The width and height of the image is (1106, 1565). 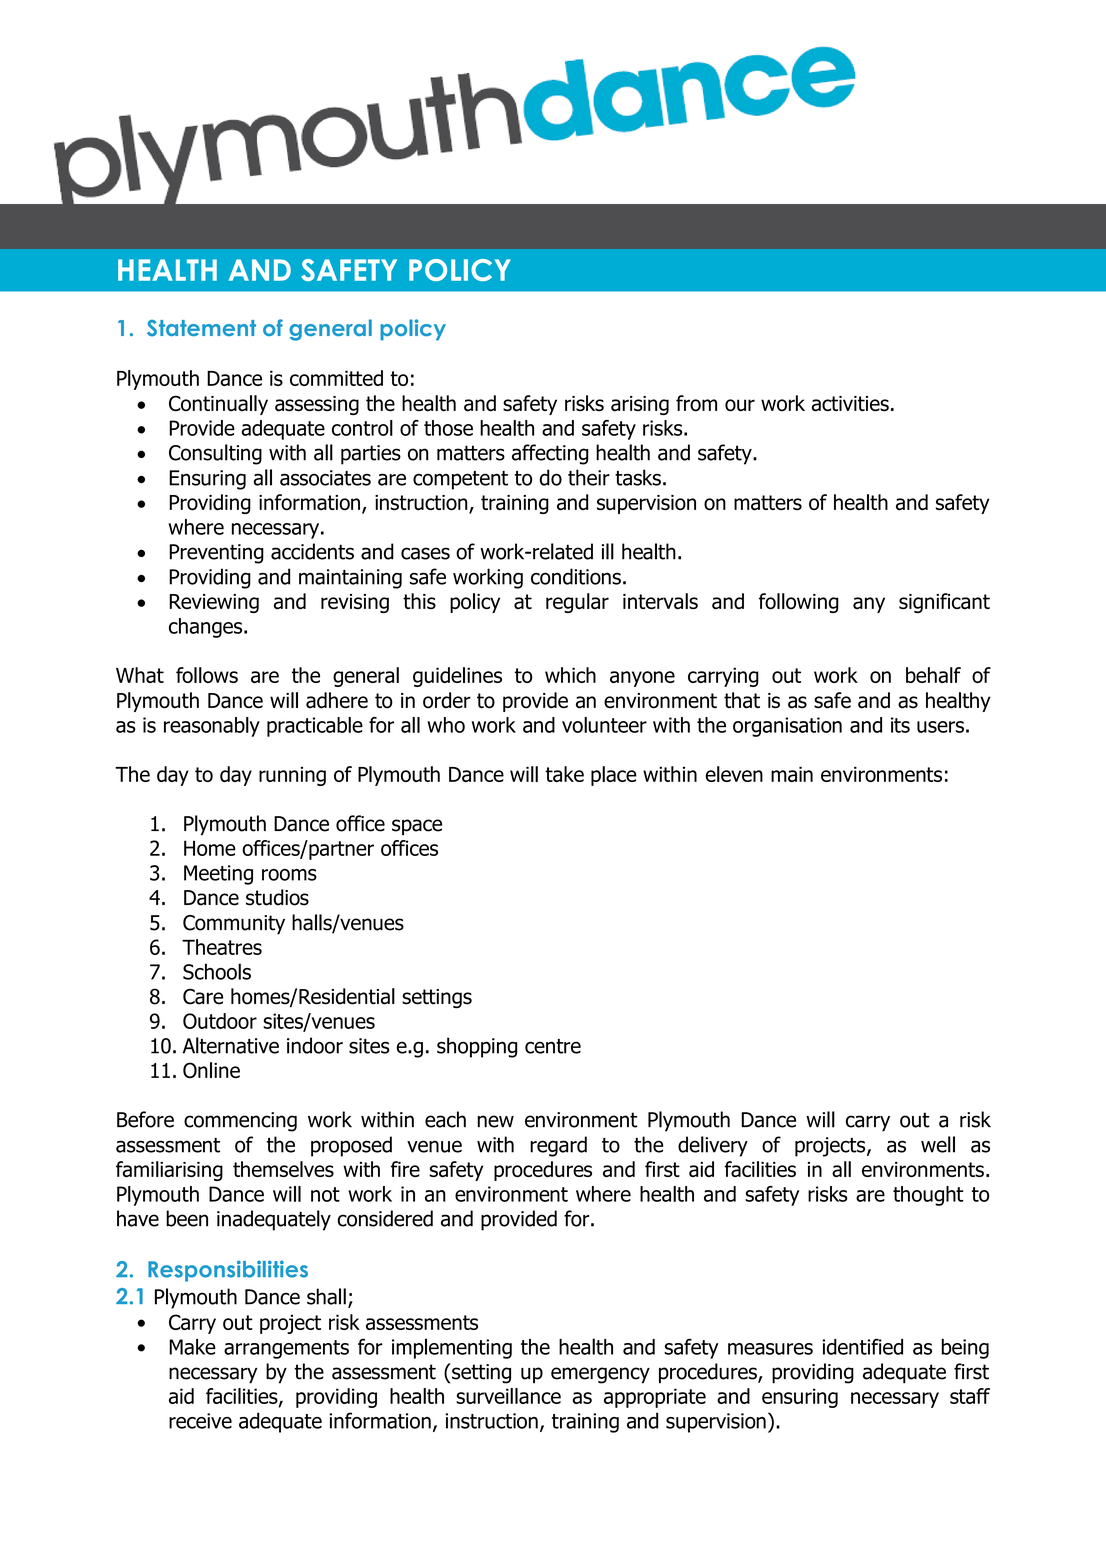 What do you see at coordinates (201, 328) in the image?
I see `Statement` at bounding box center [201, 328].
